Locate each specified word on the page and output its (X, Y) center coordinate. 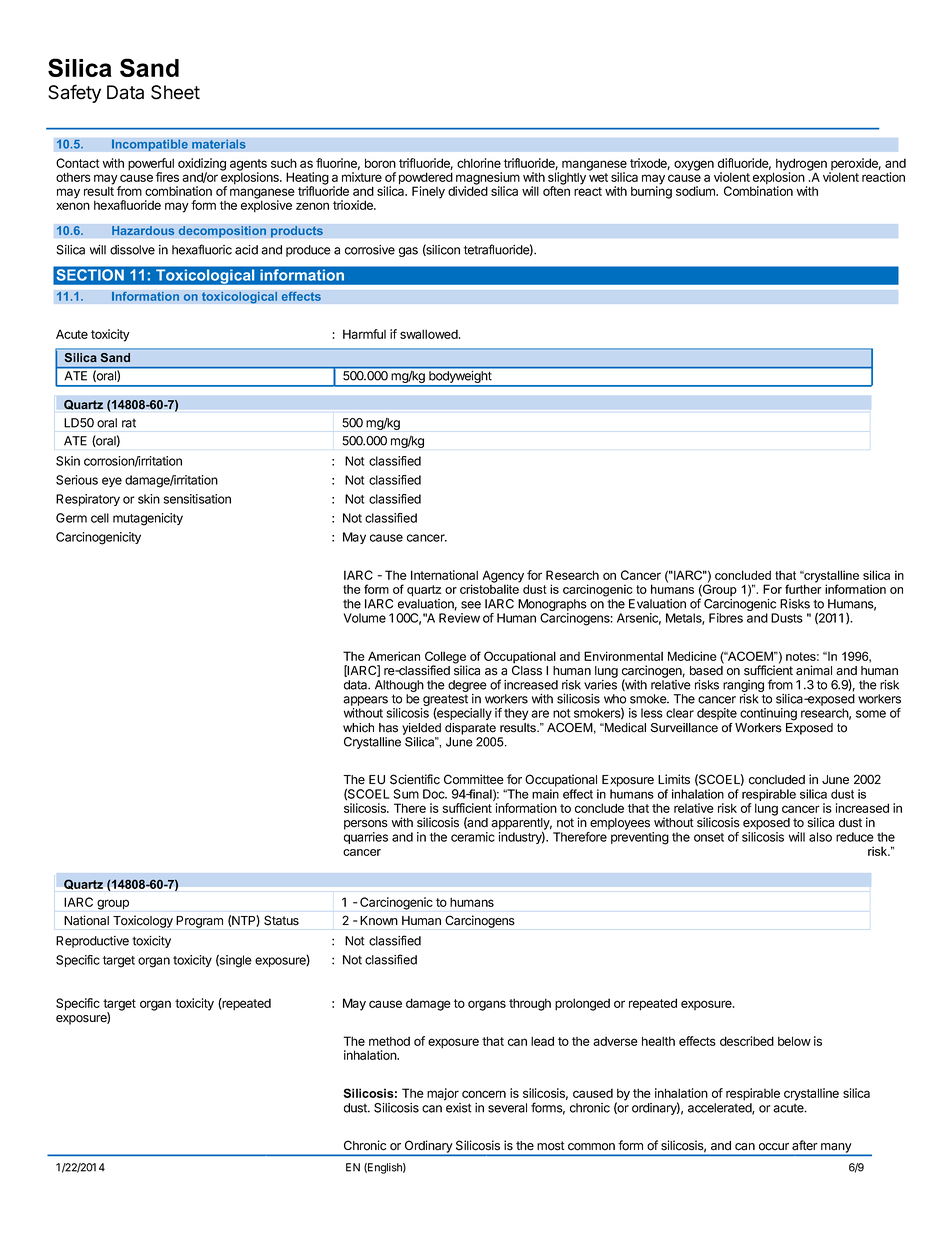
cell (100, 518)
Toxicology (143, 921)
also (820, 837)
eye (112, 482)
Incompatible (150, 145)
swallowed (430, 334)
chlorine (479, 163)
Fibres (726, 618)
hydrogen (801, 165)
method (389, 1041)
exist (459, 1108)
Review (459, 618)
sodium (696, 191)
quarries (366, 838)
